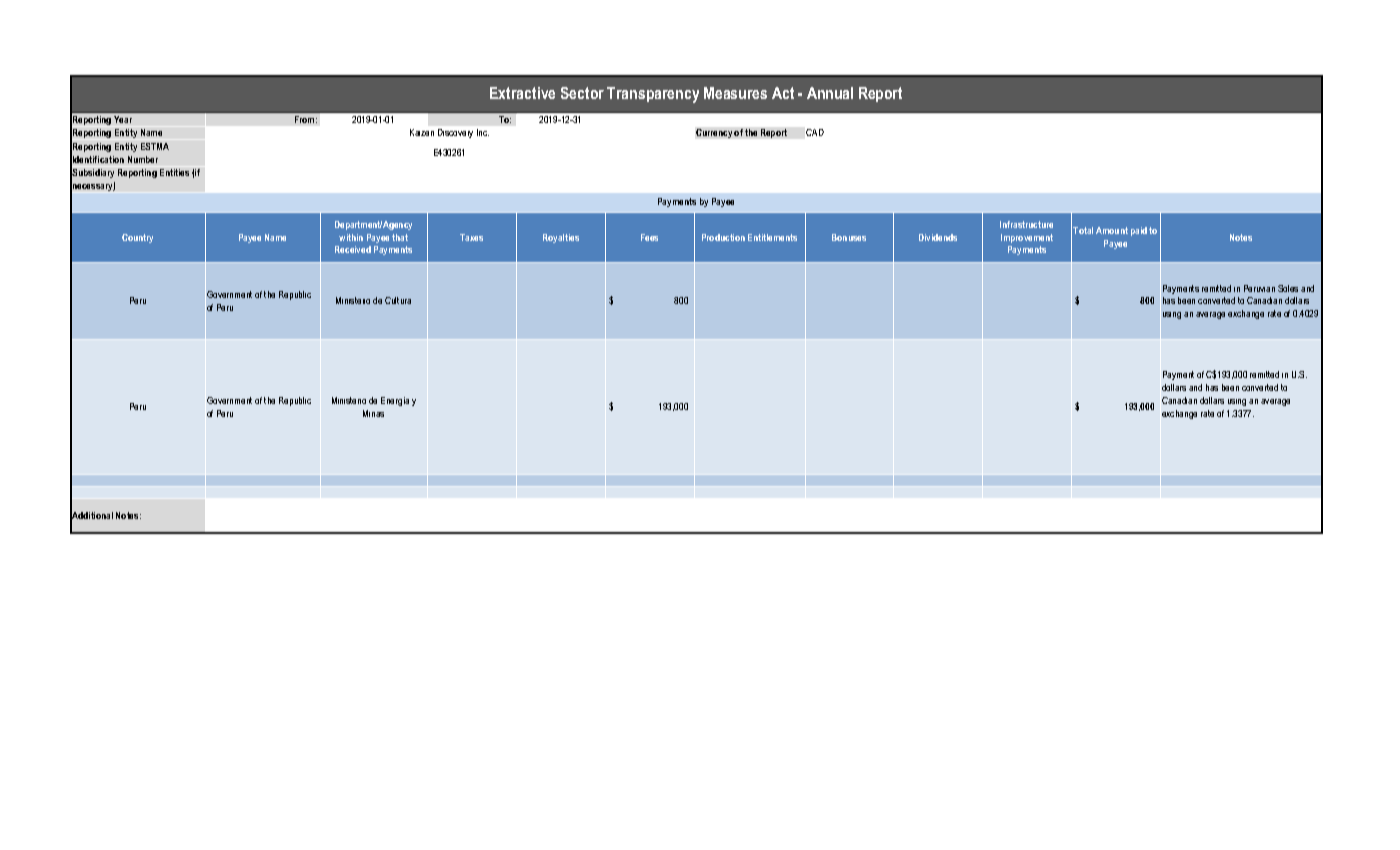  What do you see at coordinates (1026, 224) in the screenshot?
I see `Infrastructure` at bounding box center [1026, 224].
